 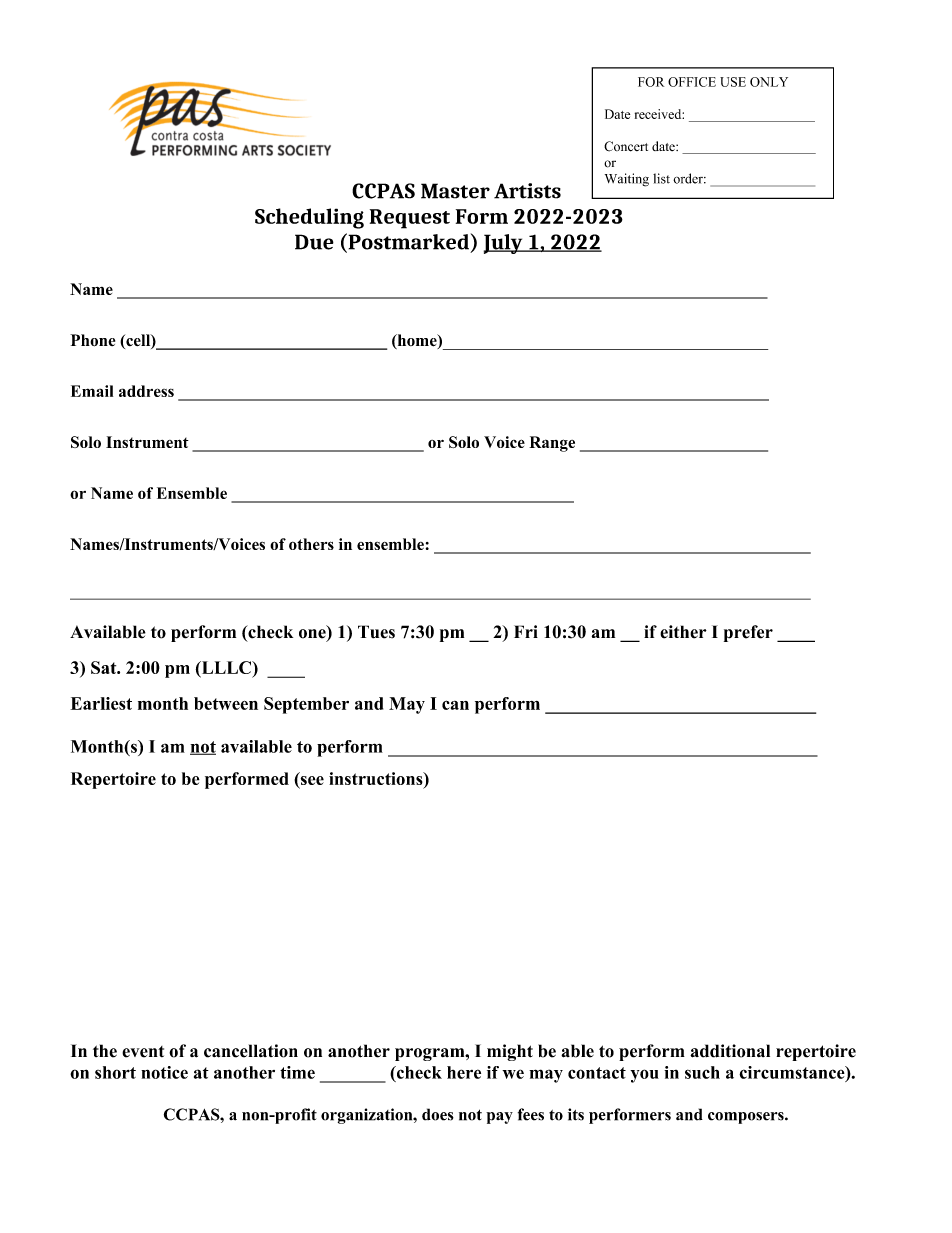 What do you see at coordinates (683, 632) in the page?
I see `either` at bounding box center [683, 632].
